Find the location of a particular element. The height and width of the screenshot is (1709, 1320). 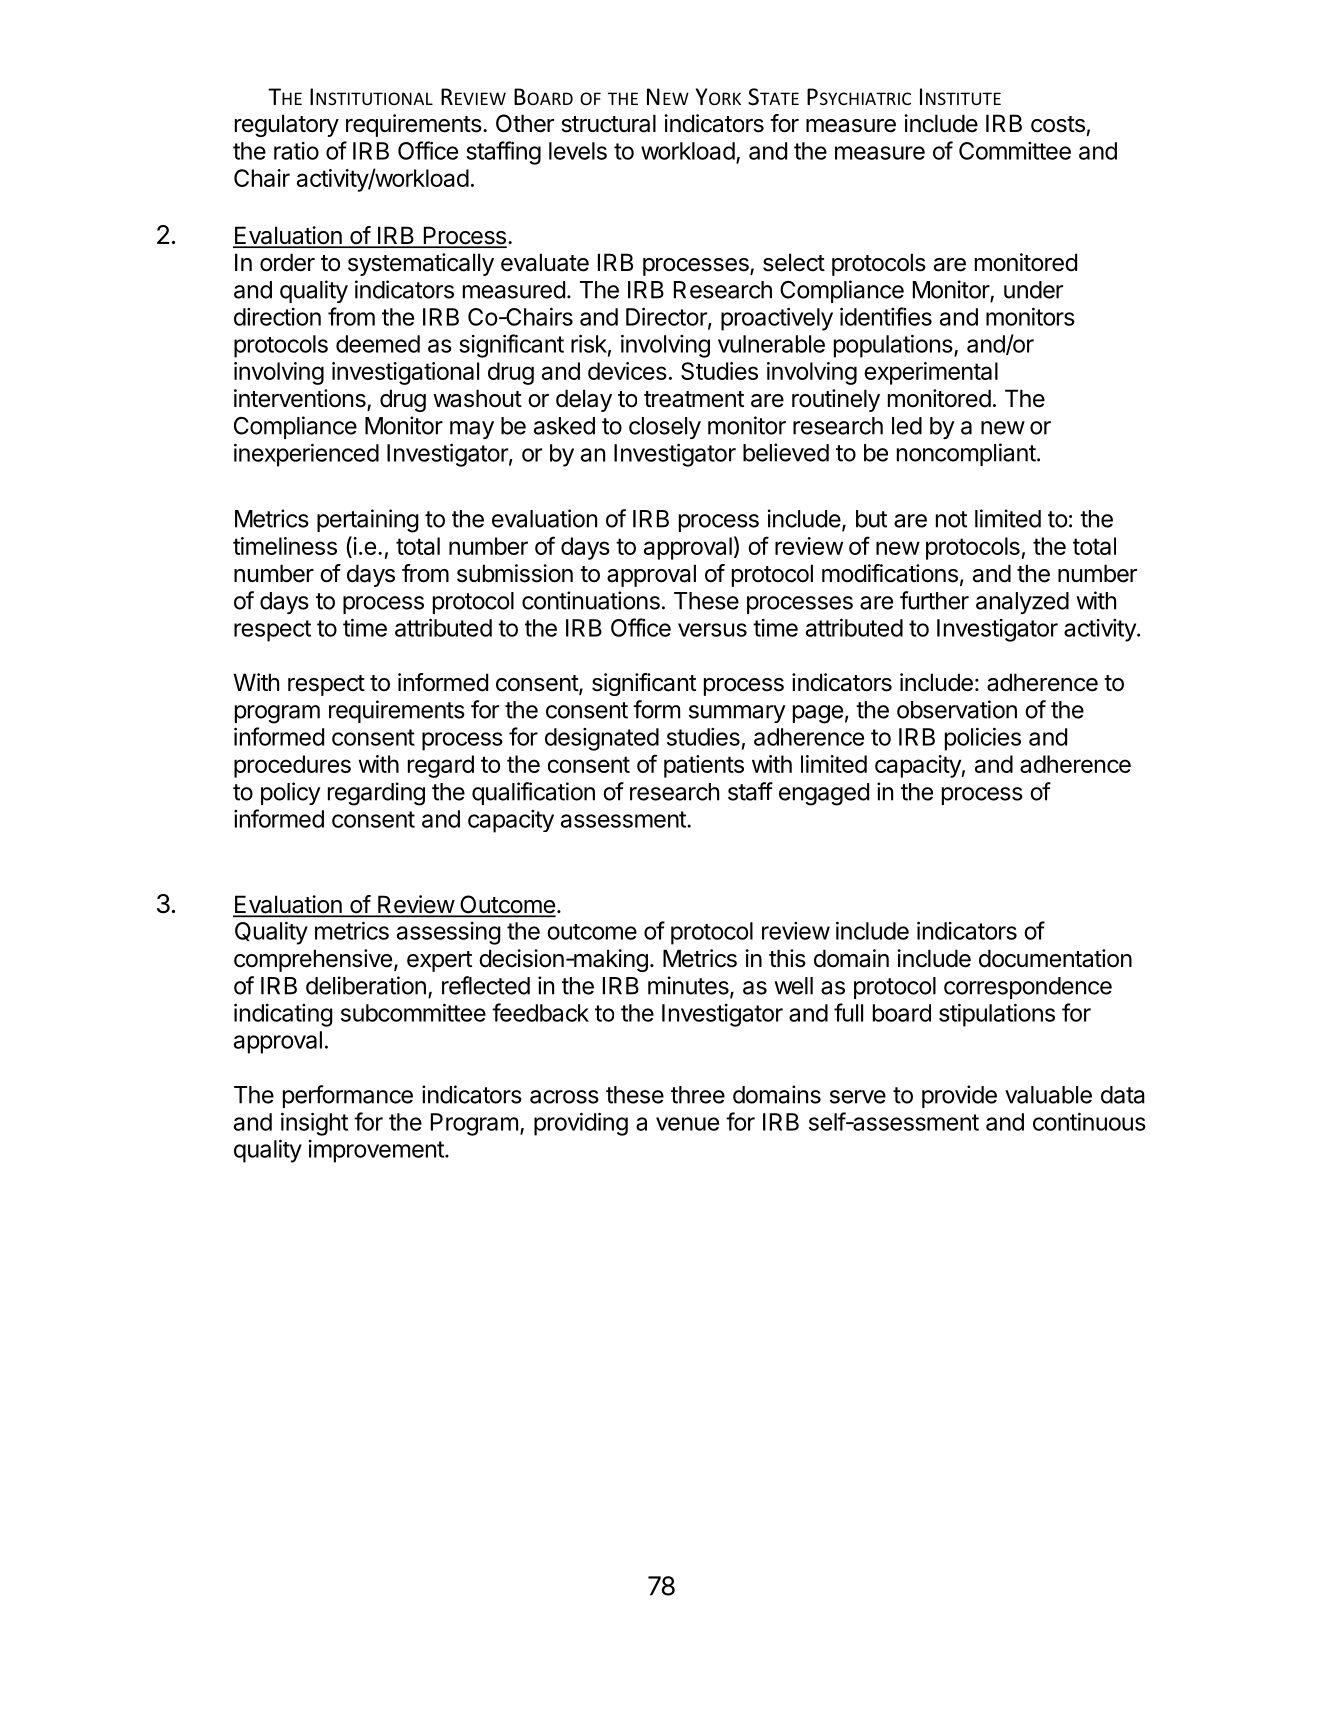

policy is located at coordinates (291, 793).
